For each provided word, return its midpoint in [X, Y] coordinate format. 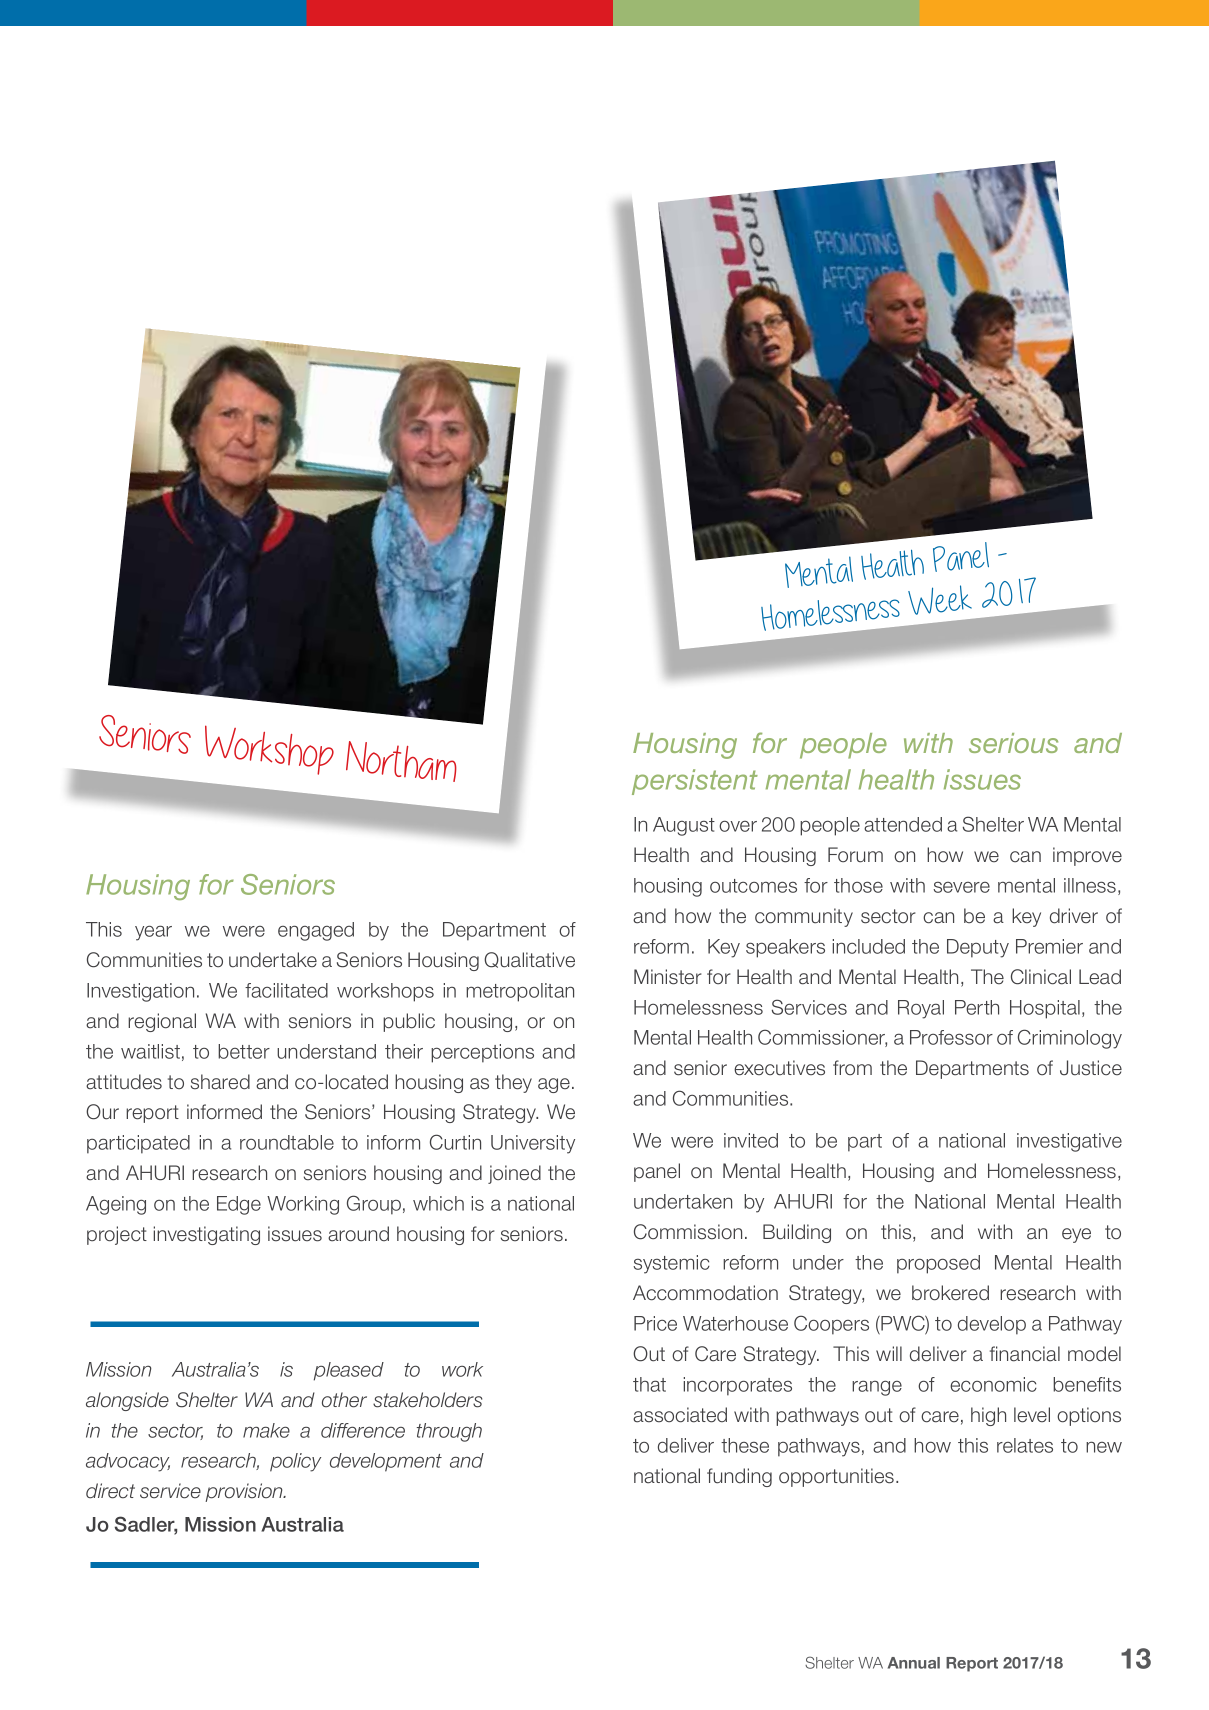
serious [1013, 743]
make [266, 1430]
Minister [668, 977]
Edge [239, 1205]
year [153, 933]
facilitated [286, 990]
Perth [977, 1007]
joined [514, 1174]
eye [1076, 1235]
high [988, 1416]
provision [245, 1492]
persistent [695, 782]
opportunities [838, 1477]
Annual [914, 1663]
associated [680, 1415]
